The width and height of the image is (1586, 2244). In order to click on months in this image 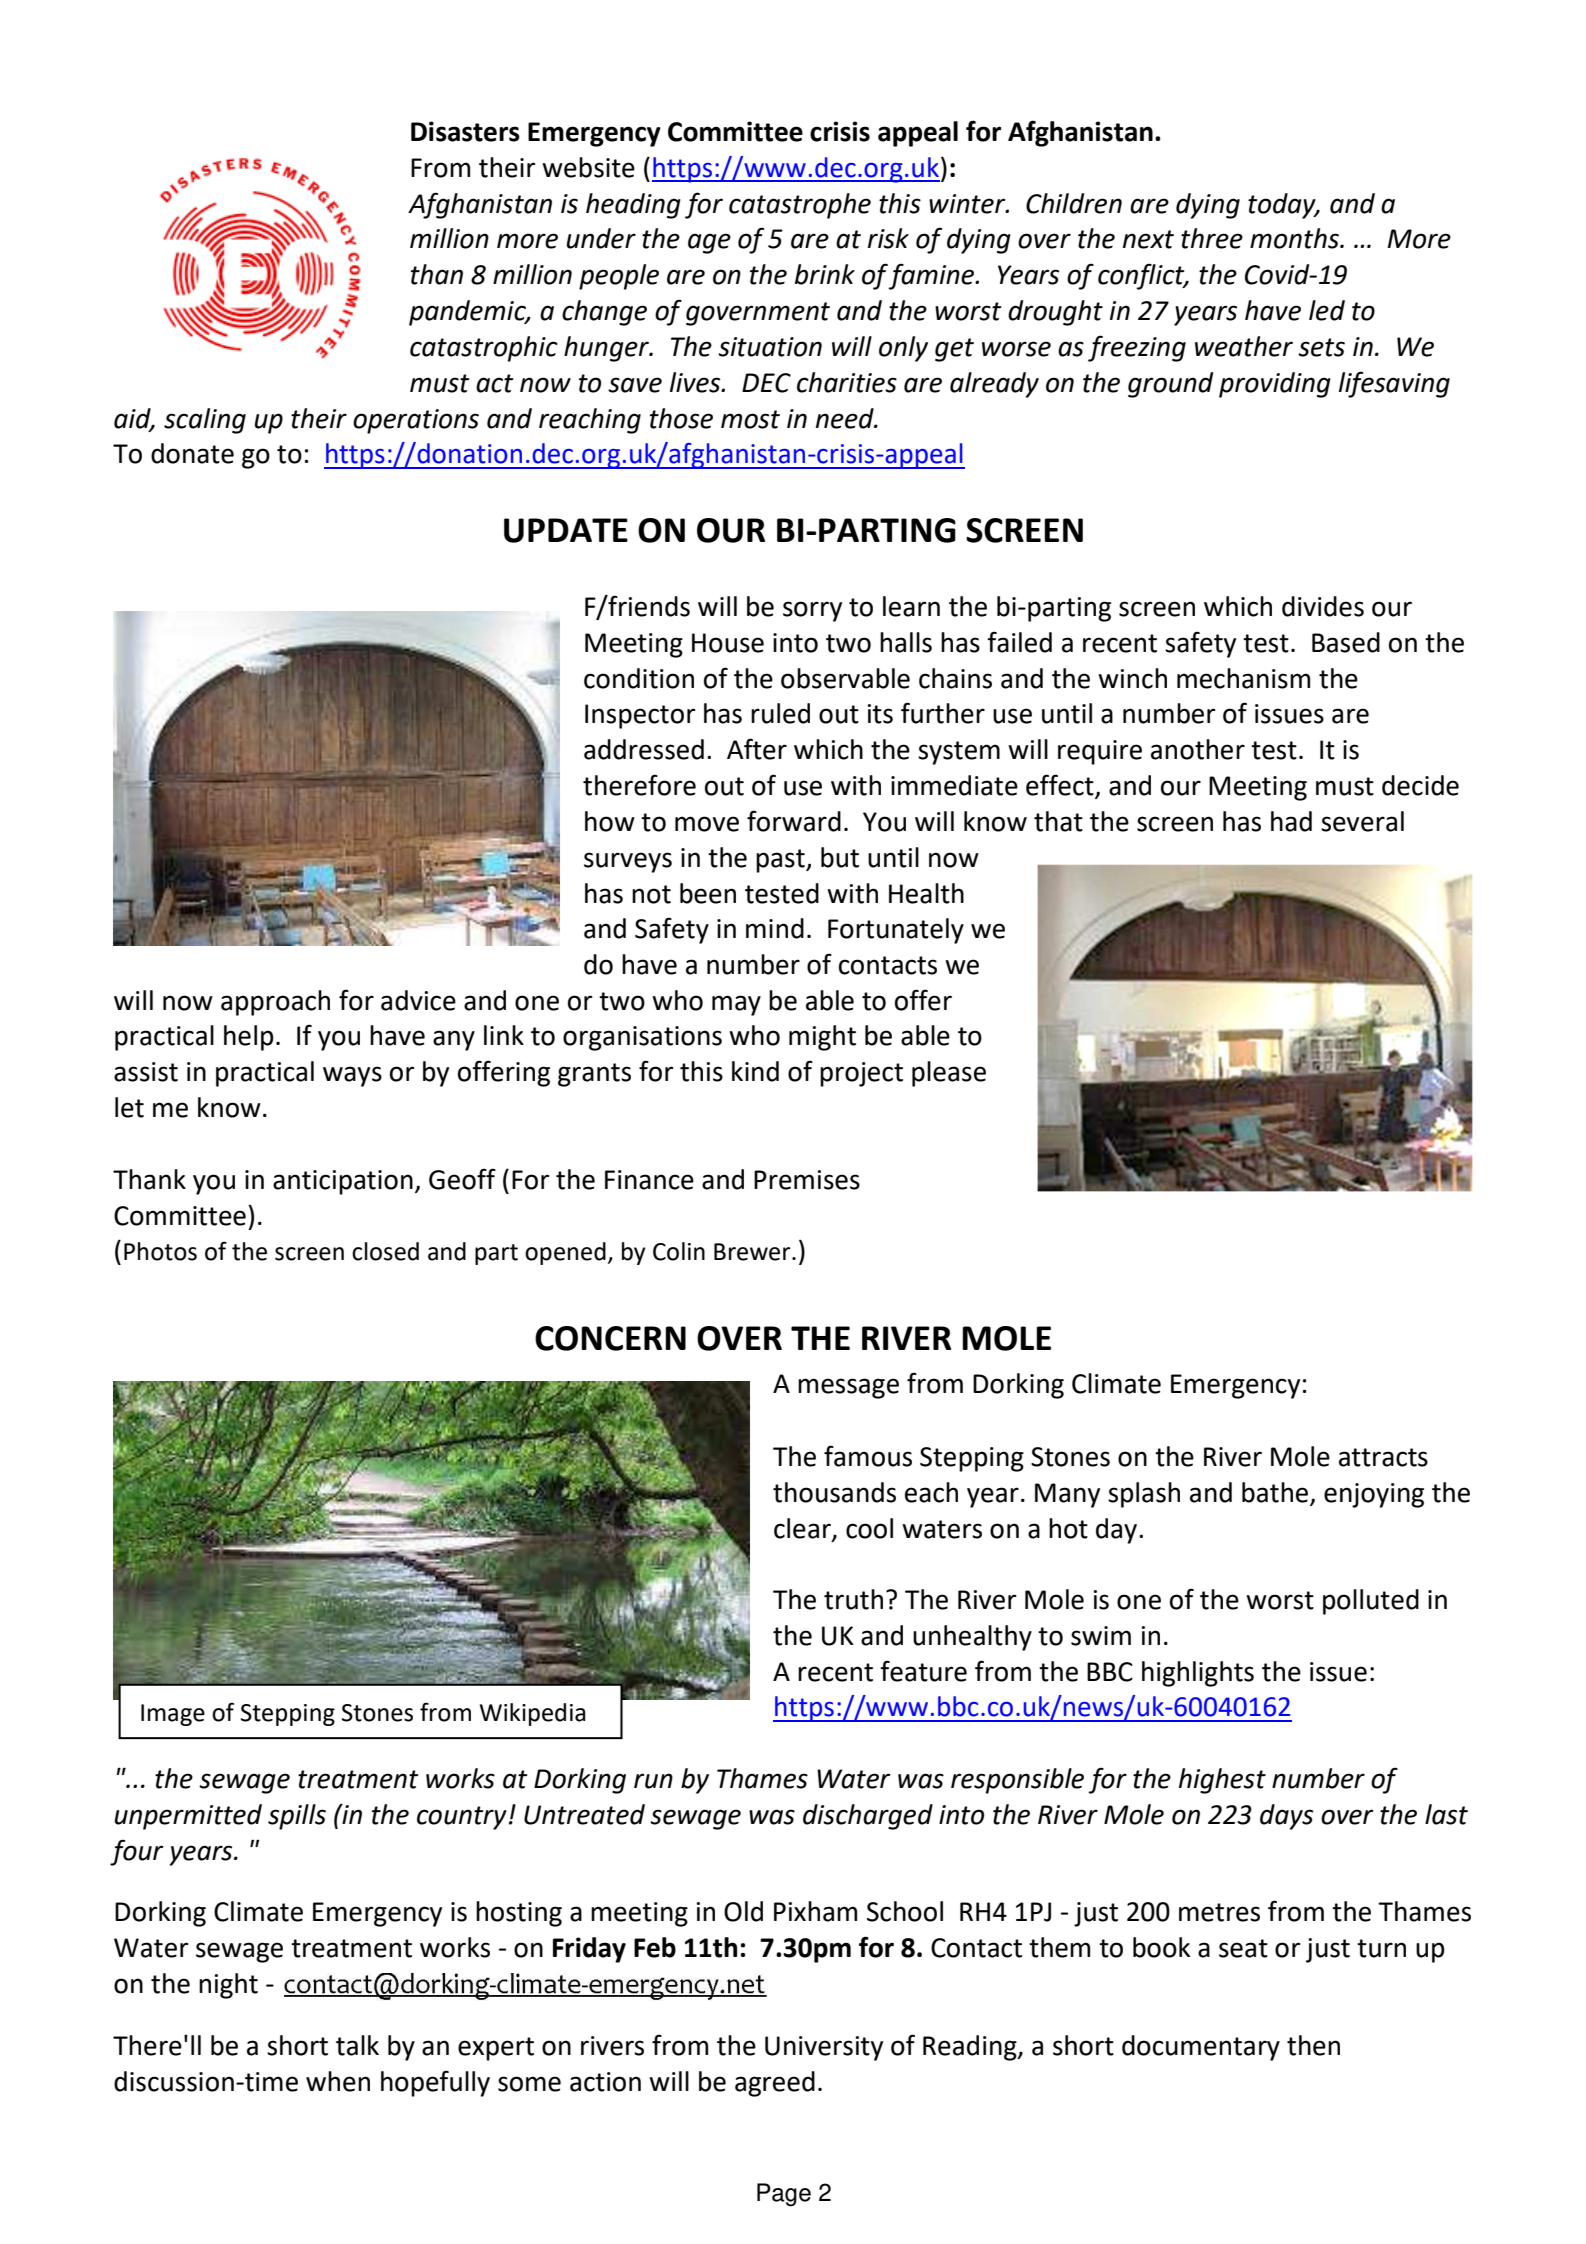, I will do `click(1295, 238)`.
